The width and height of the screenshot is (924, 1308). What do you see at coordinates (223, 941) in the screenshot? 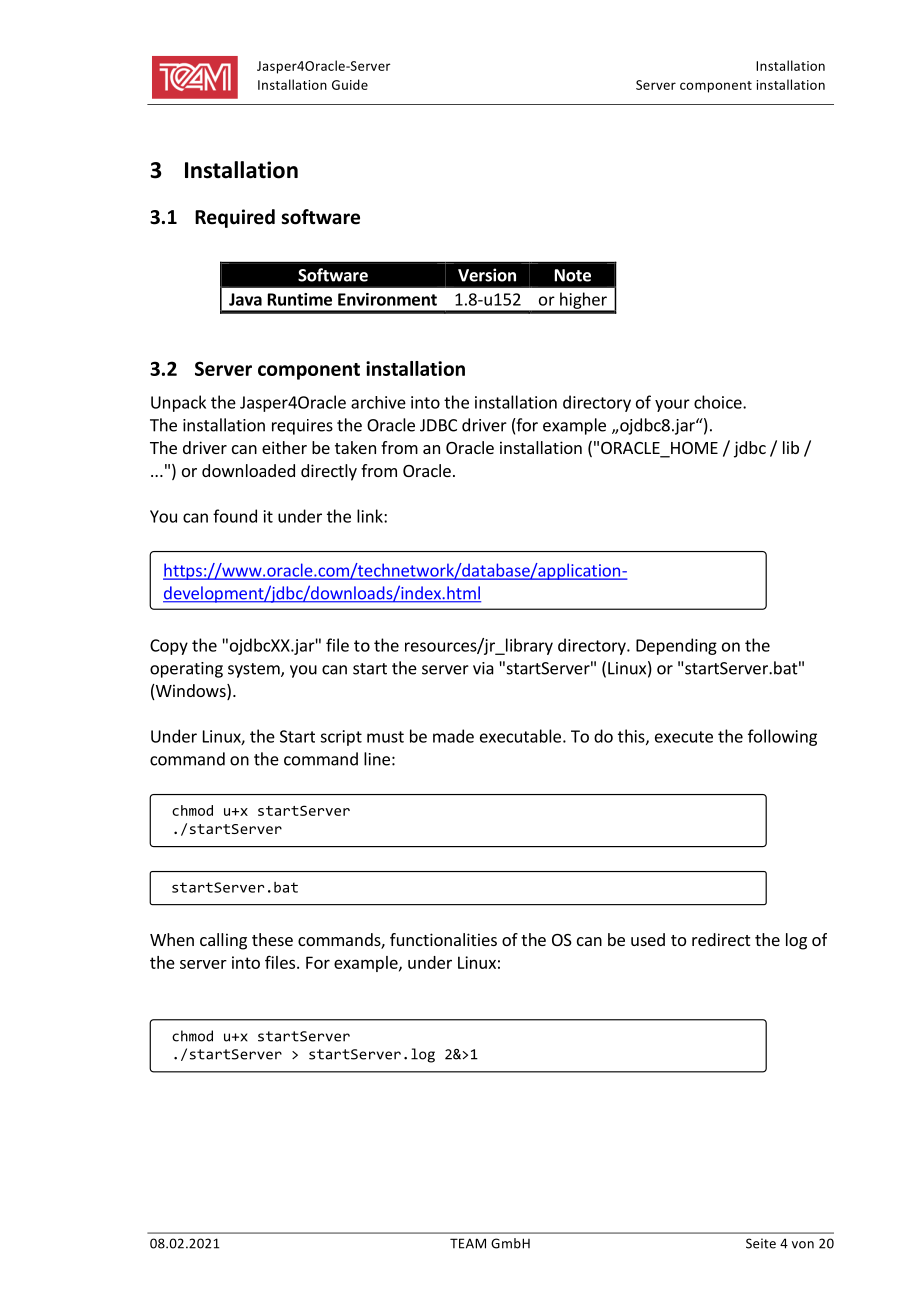
I see `calling` at bounding box center [223, 941].
